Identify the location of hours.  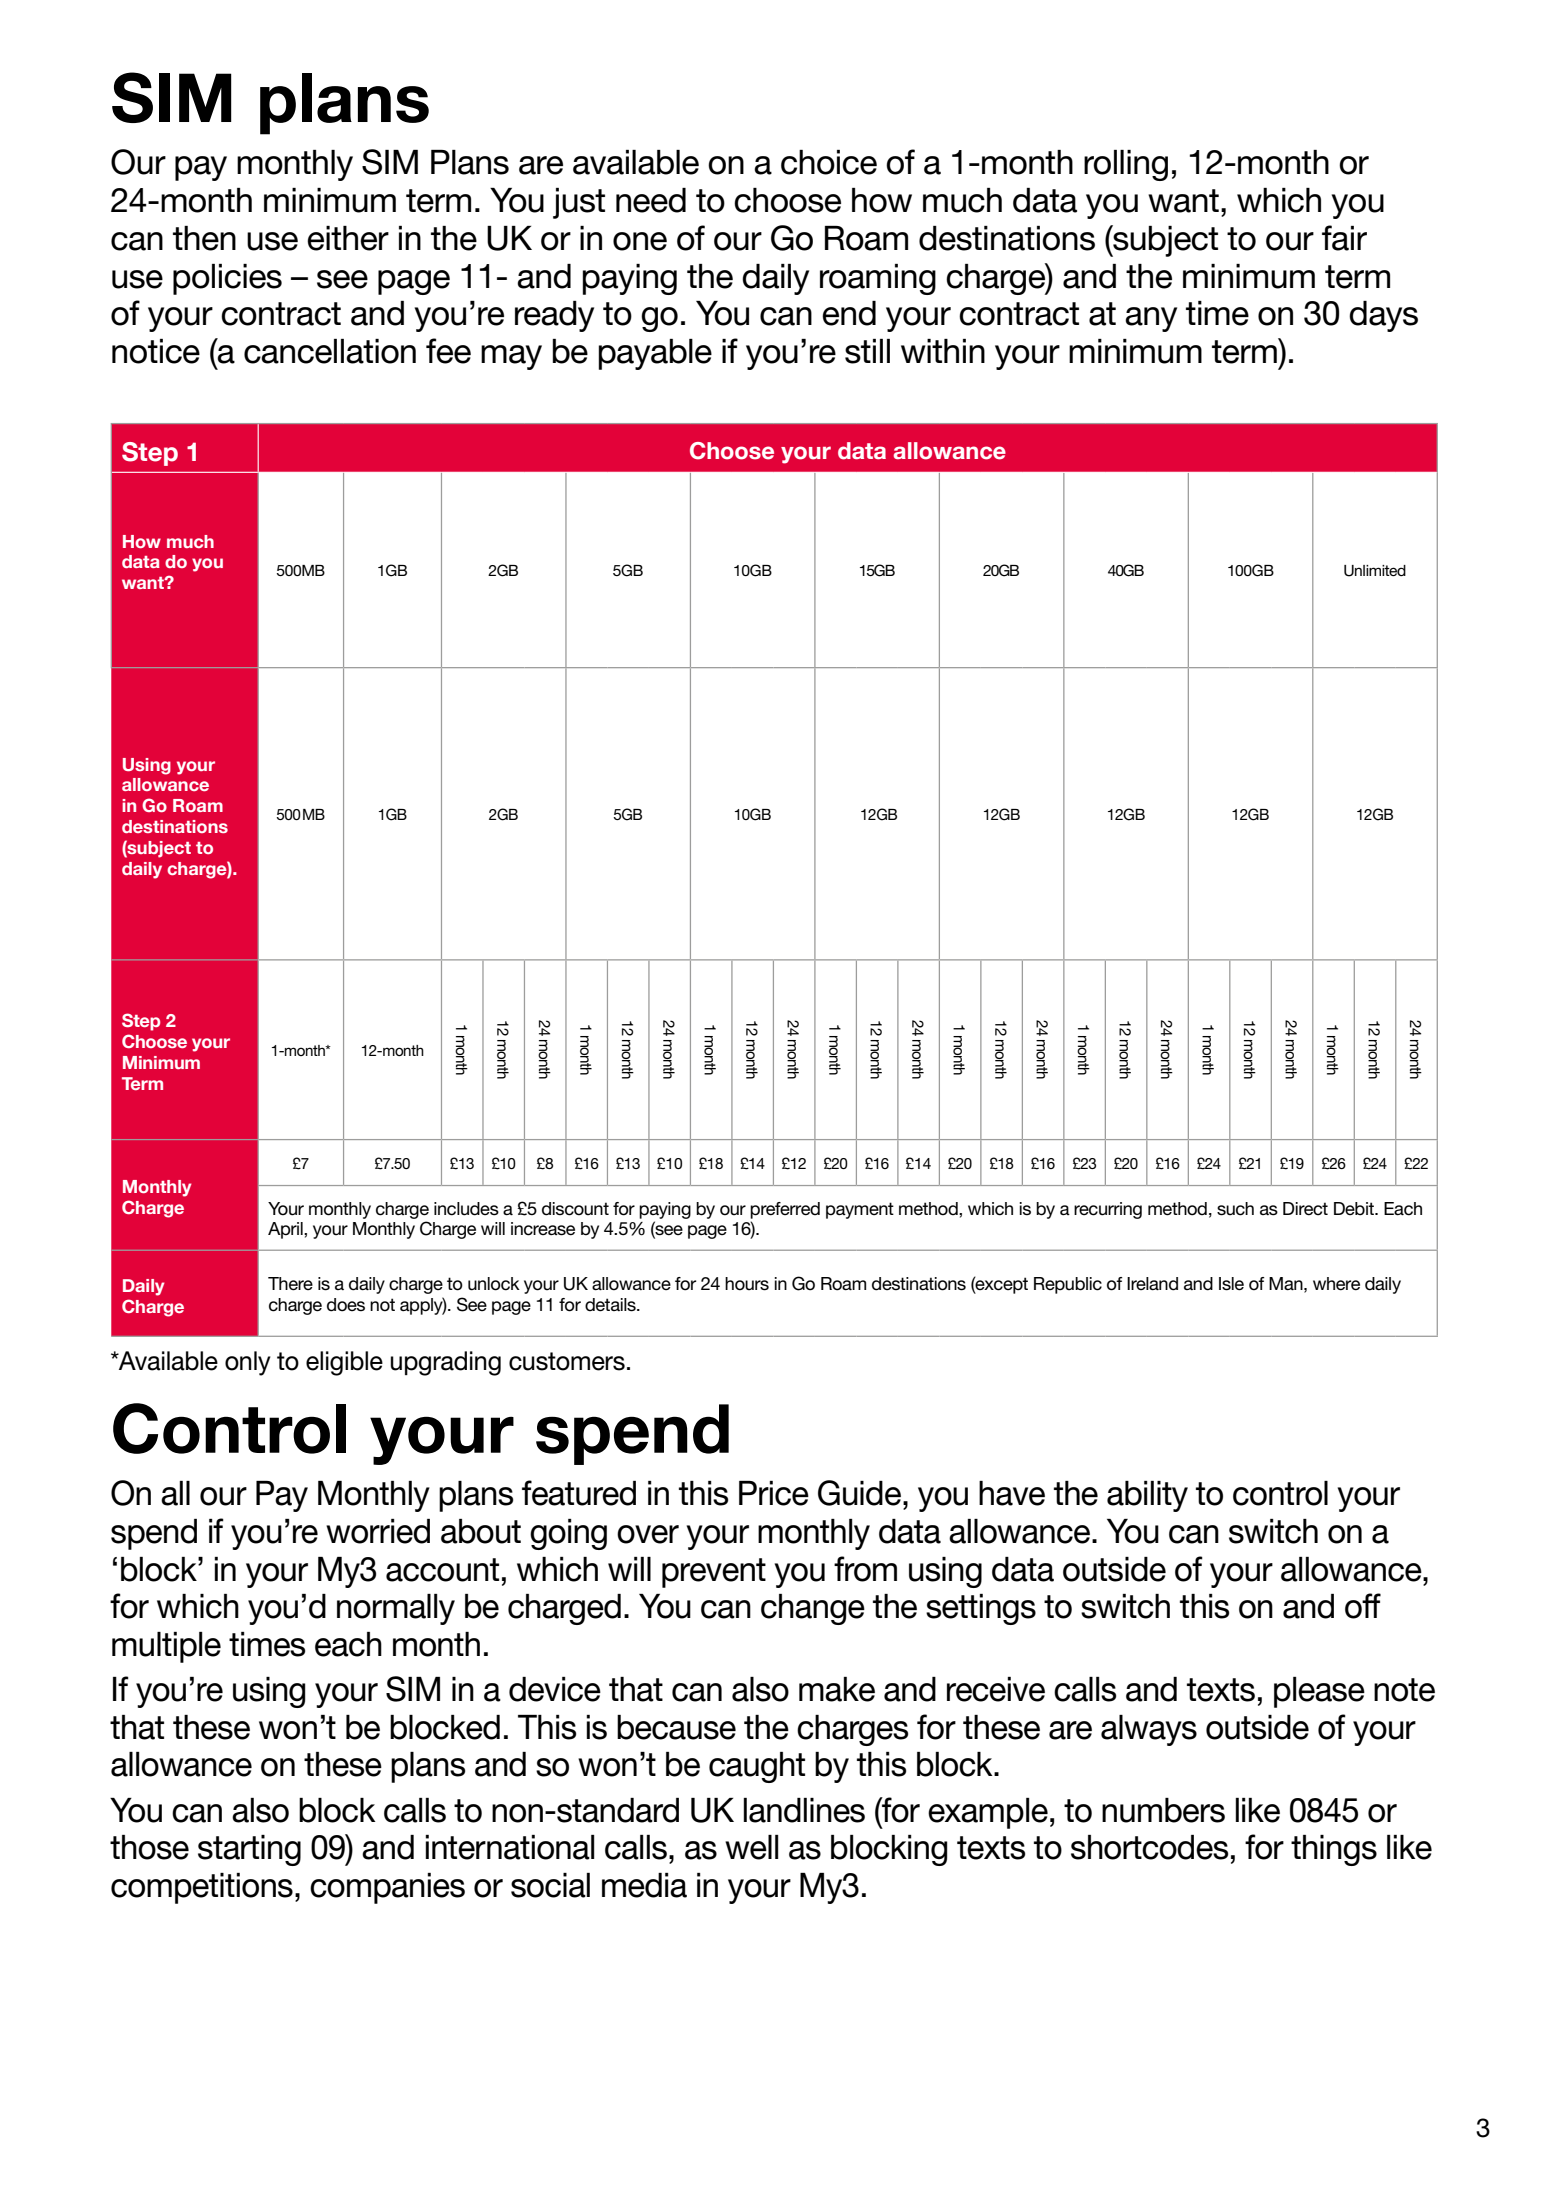
(747, 1284).
